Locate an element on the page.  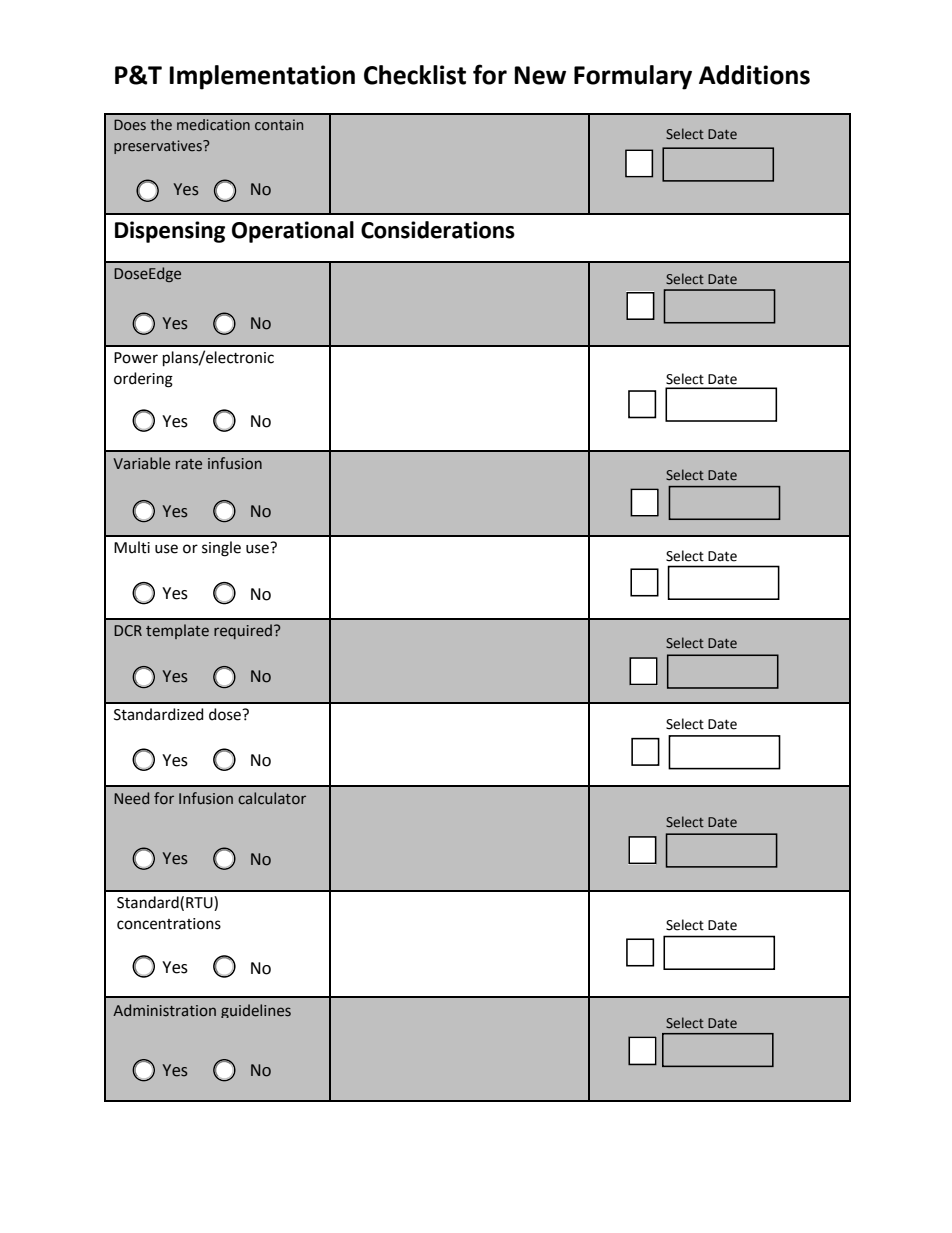
Need is located at coordinates (131, 798).
